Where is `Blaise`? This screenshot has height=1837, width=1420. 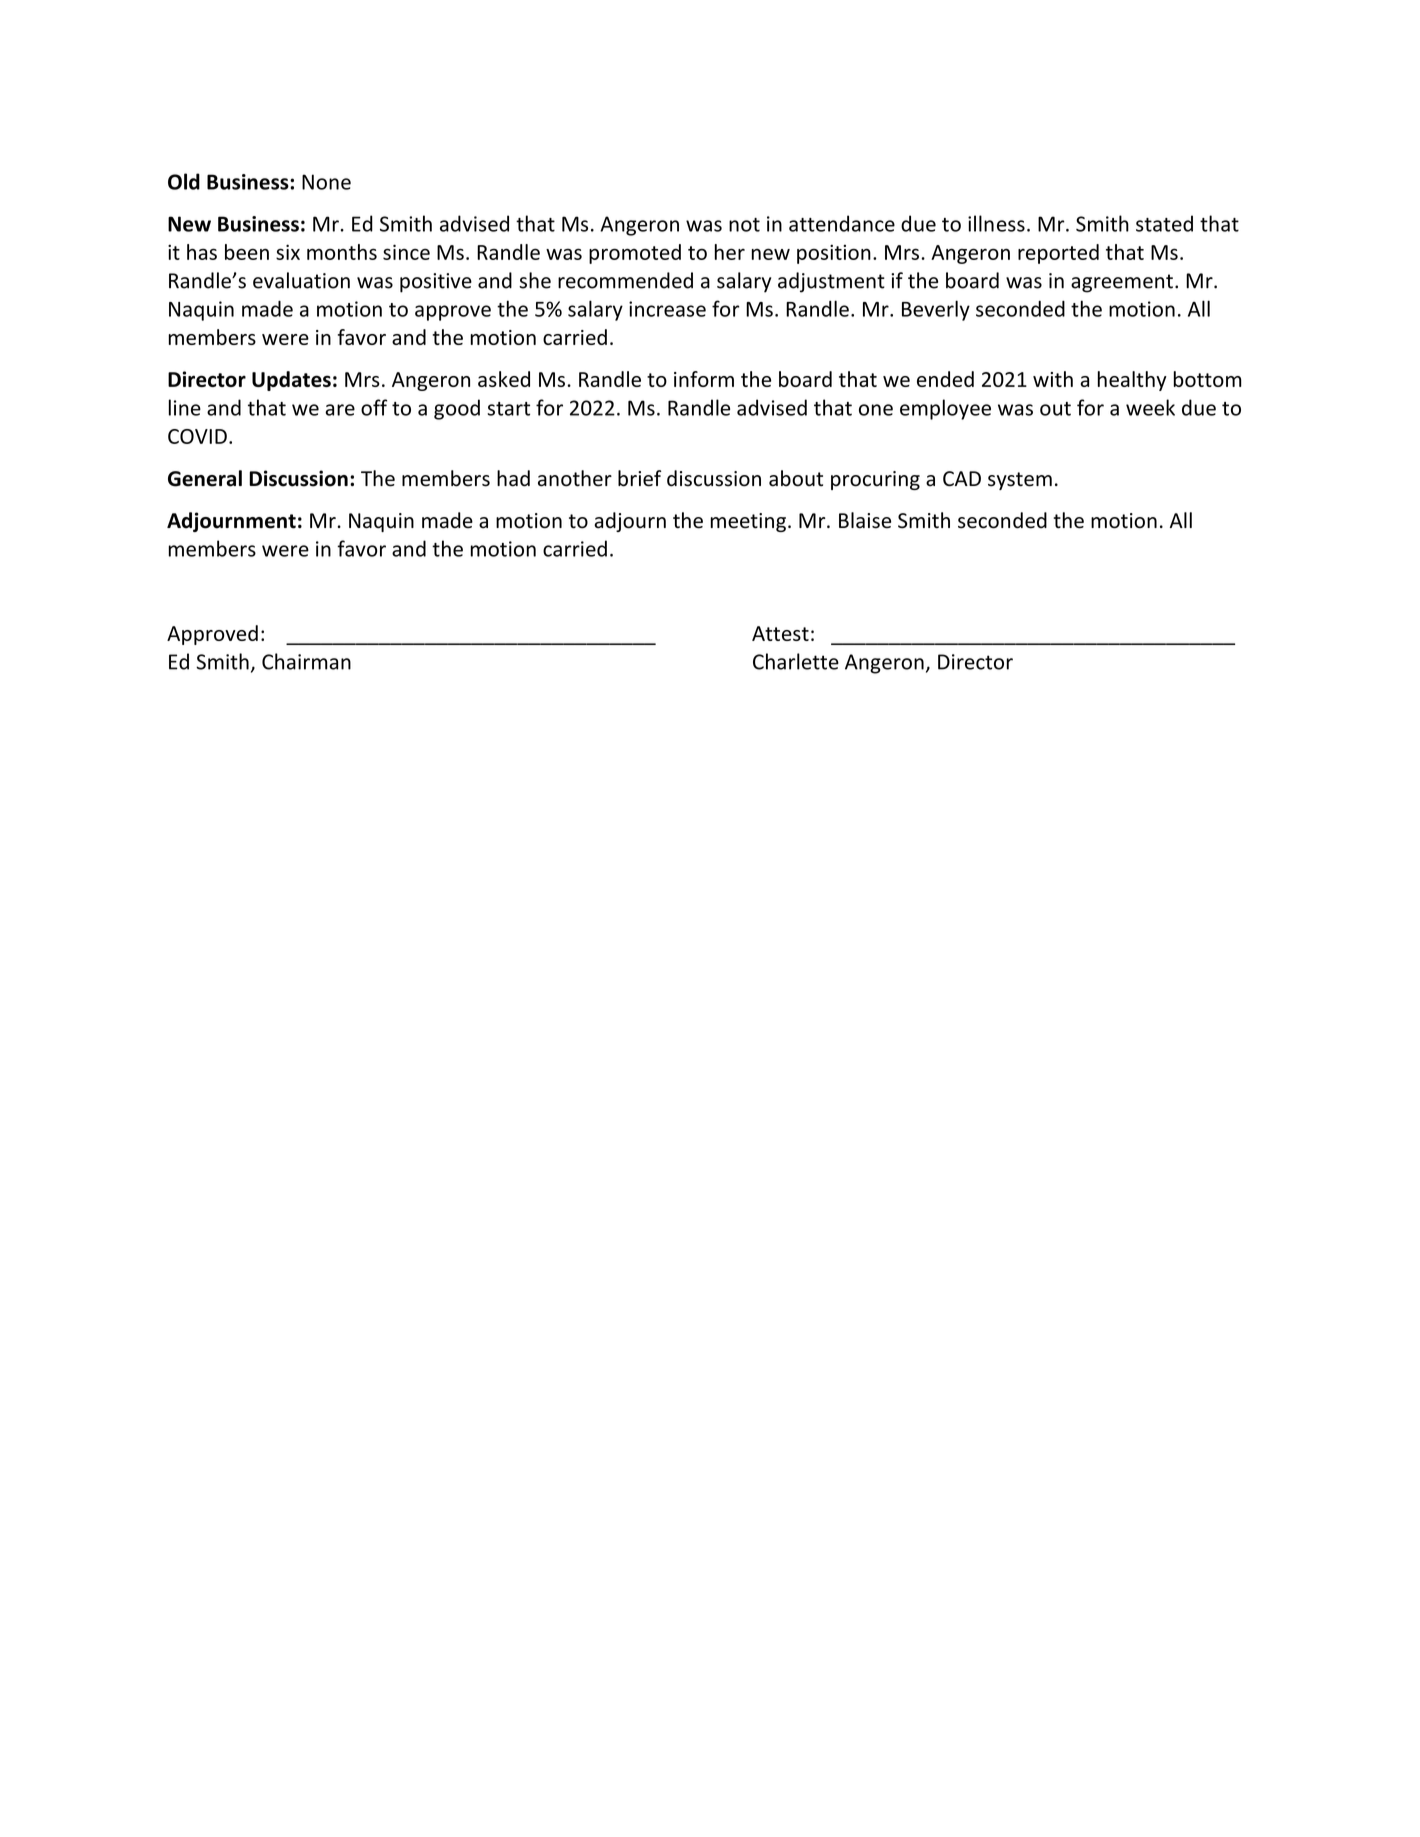
Blaise is located at coordinates (865, 520).
